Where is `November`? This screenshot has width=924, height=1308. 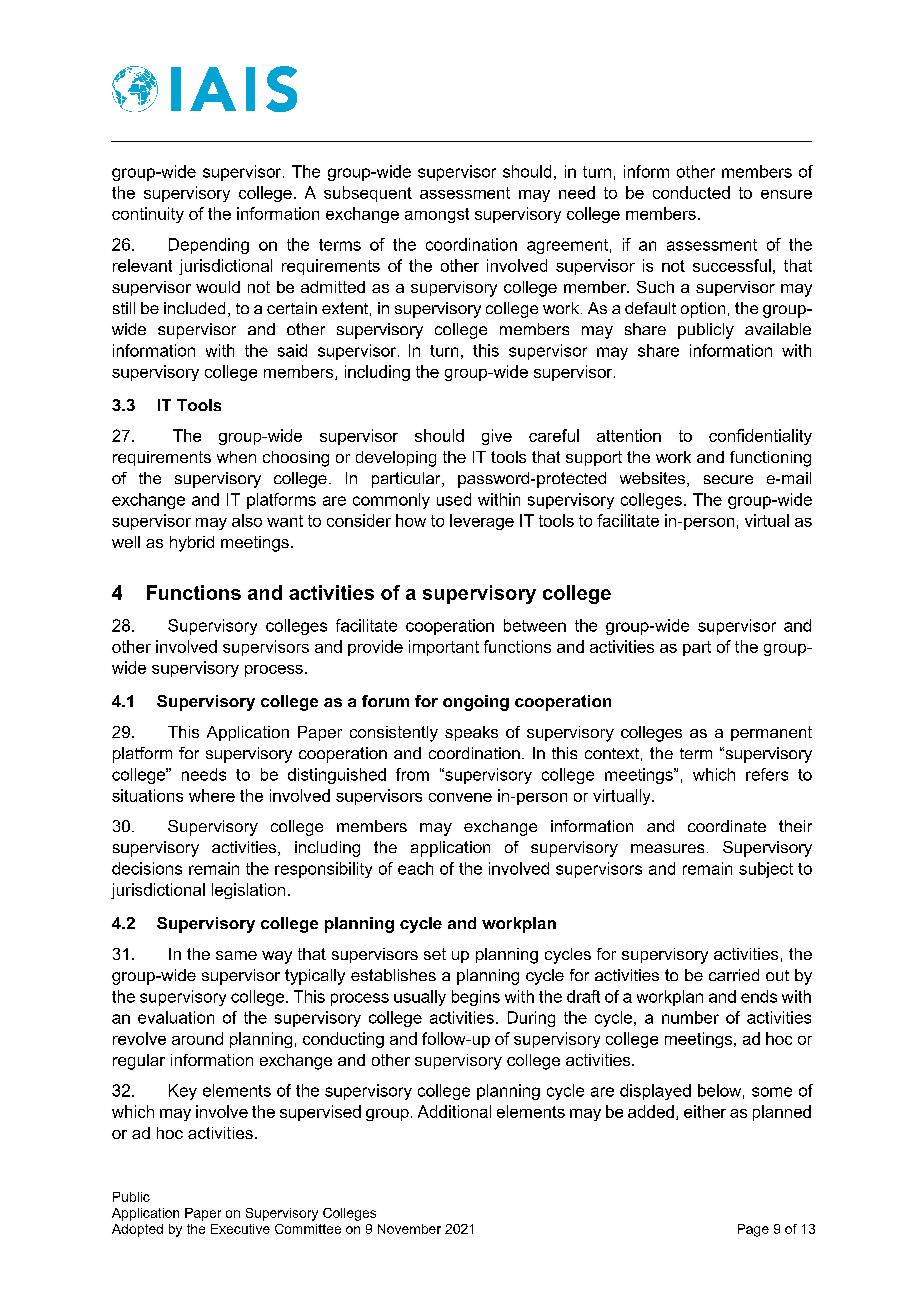 November is located at coordinates (409, 1229).
